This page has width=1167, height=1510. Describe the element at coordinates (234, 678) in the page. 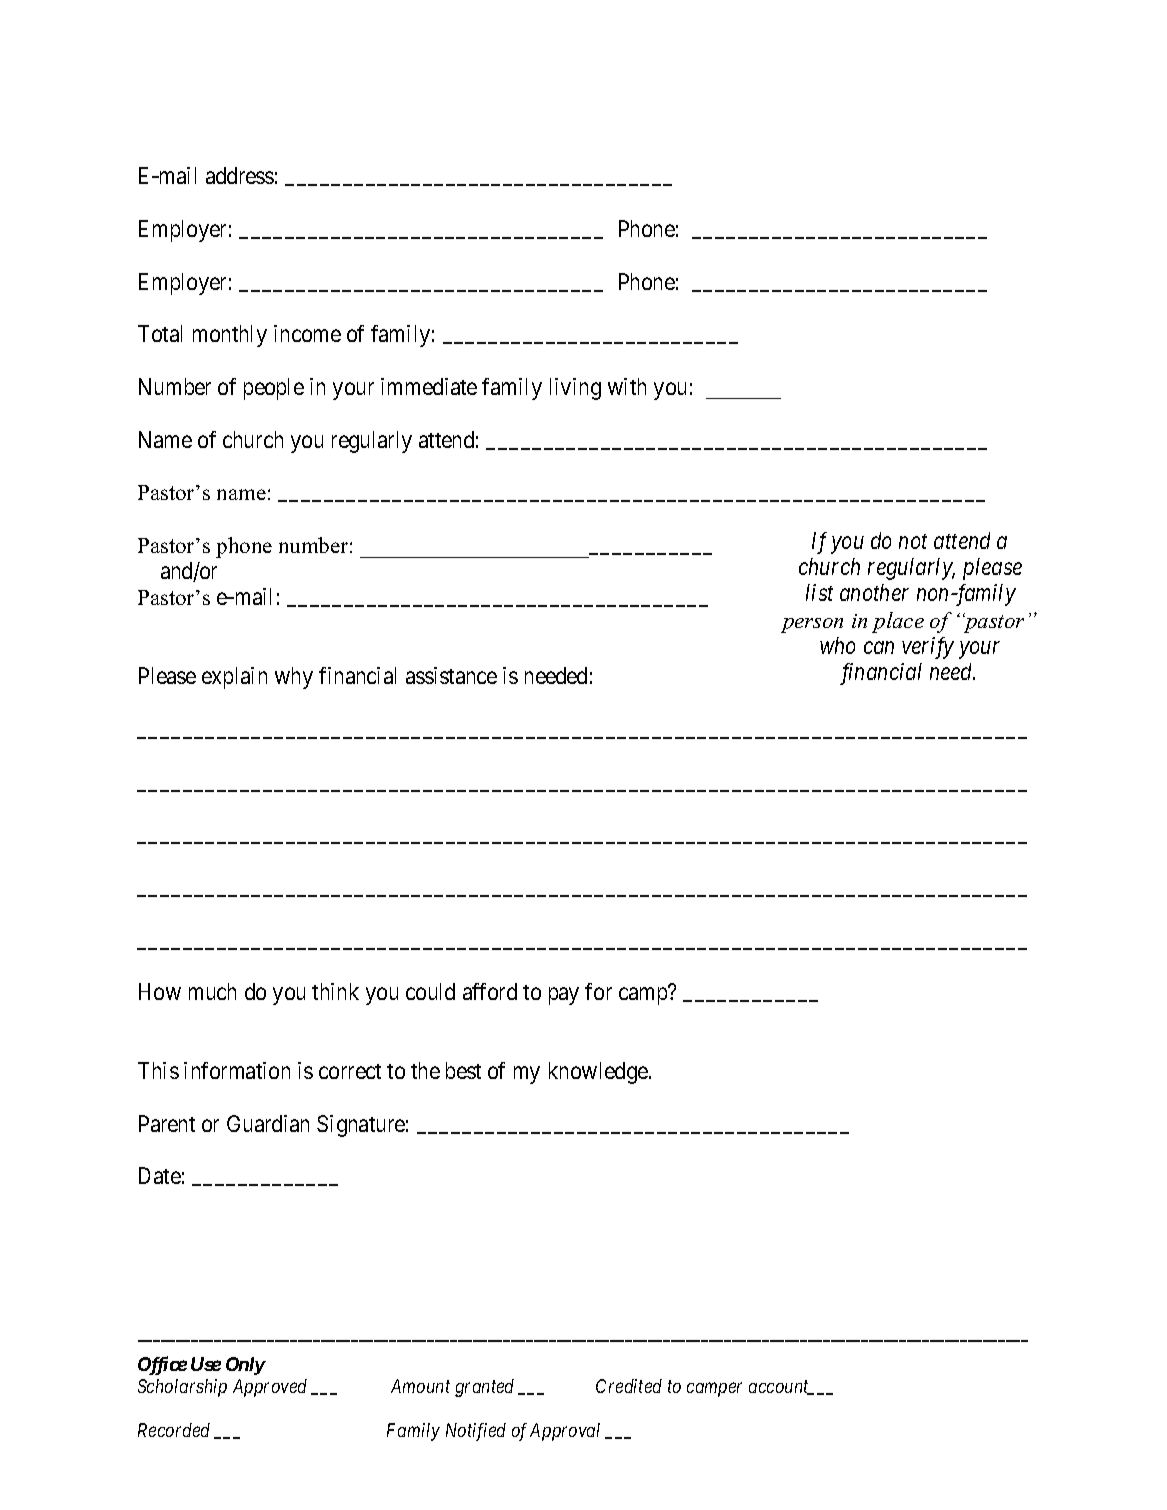

I see `explain` at that location.
